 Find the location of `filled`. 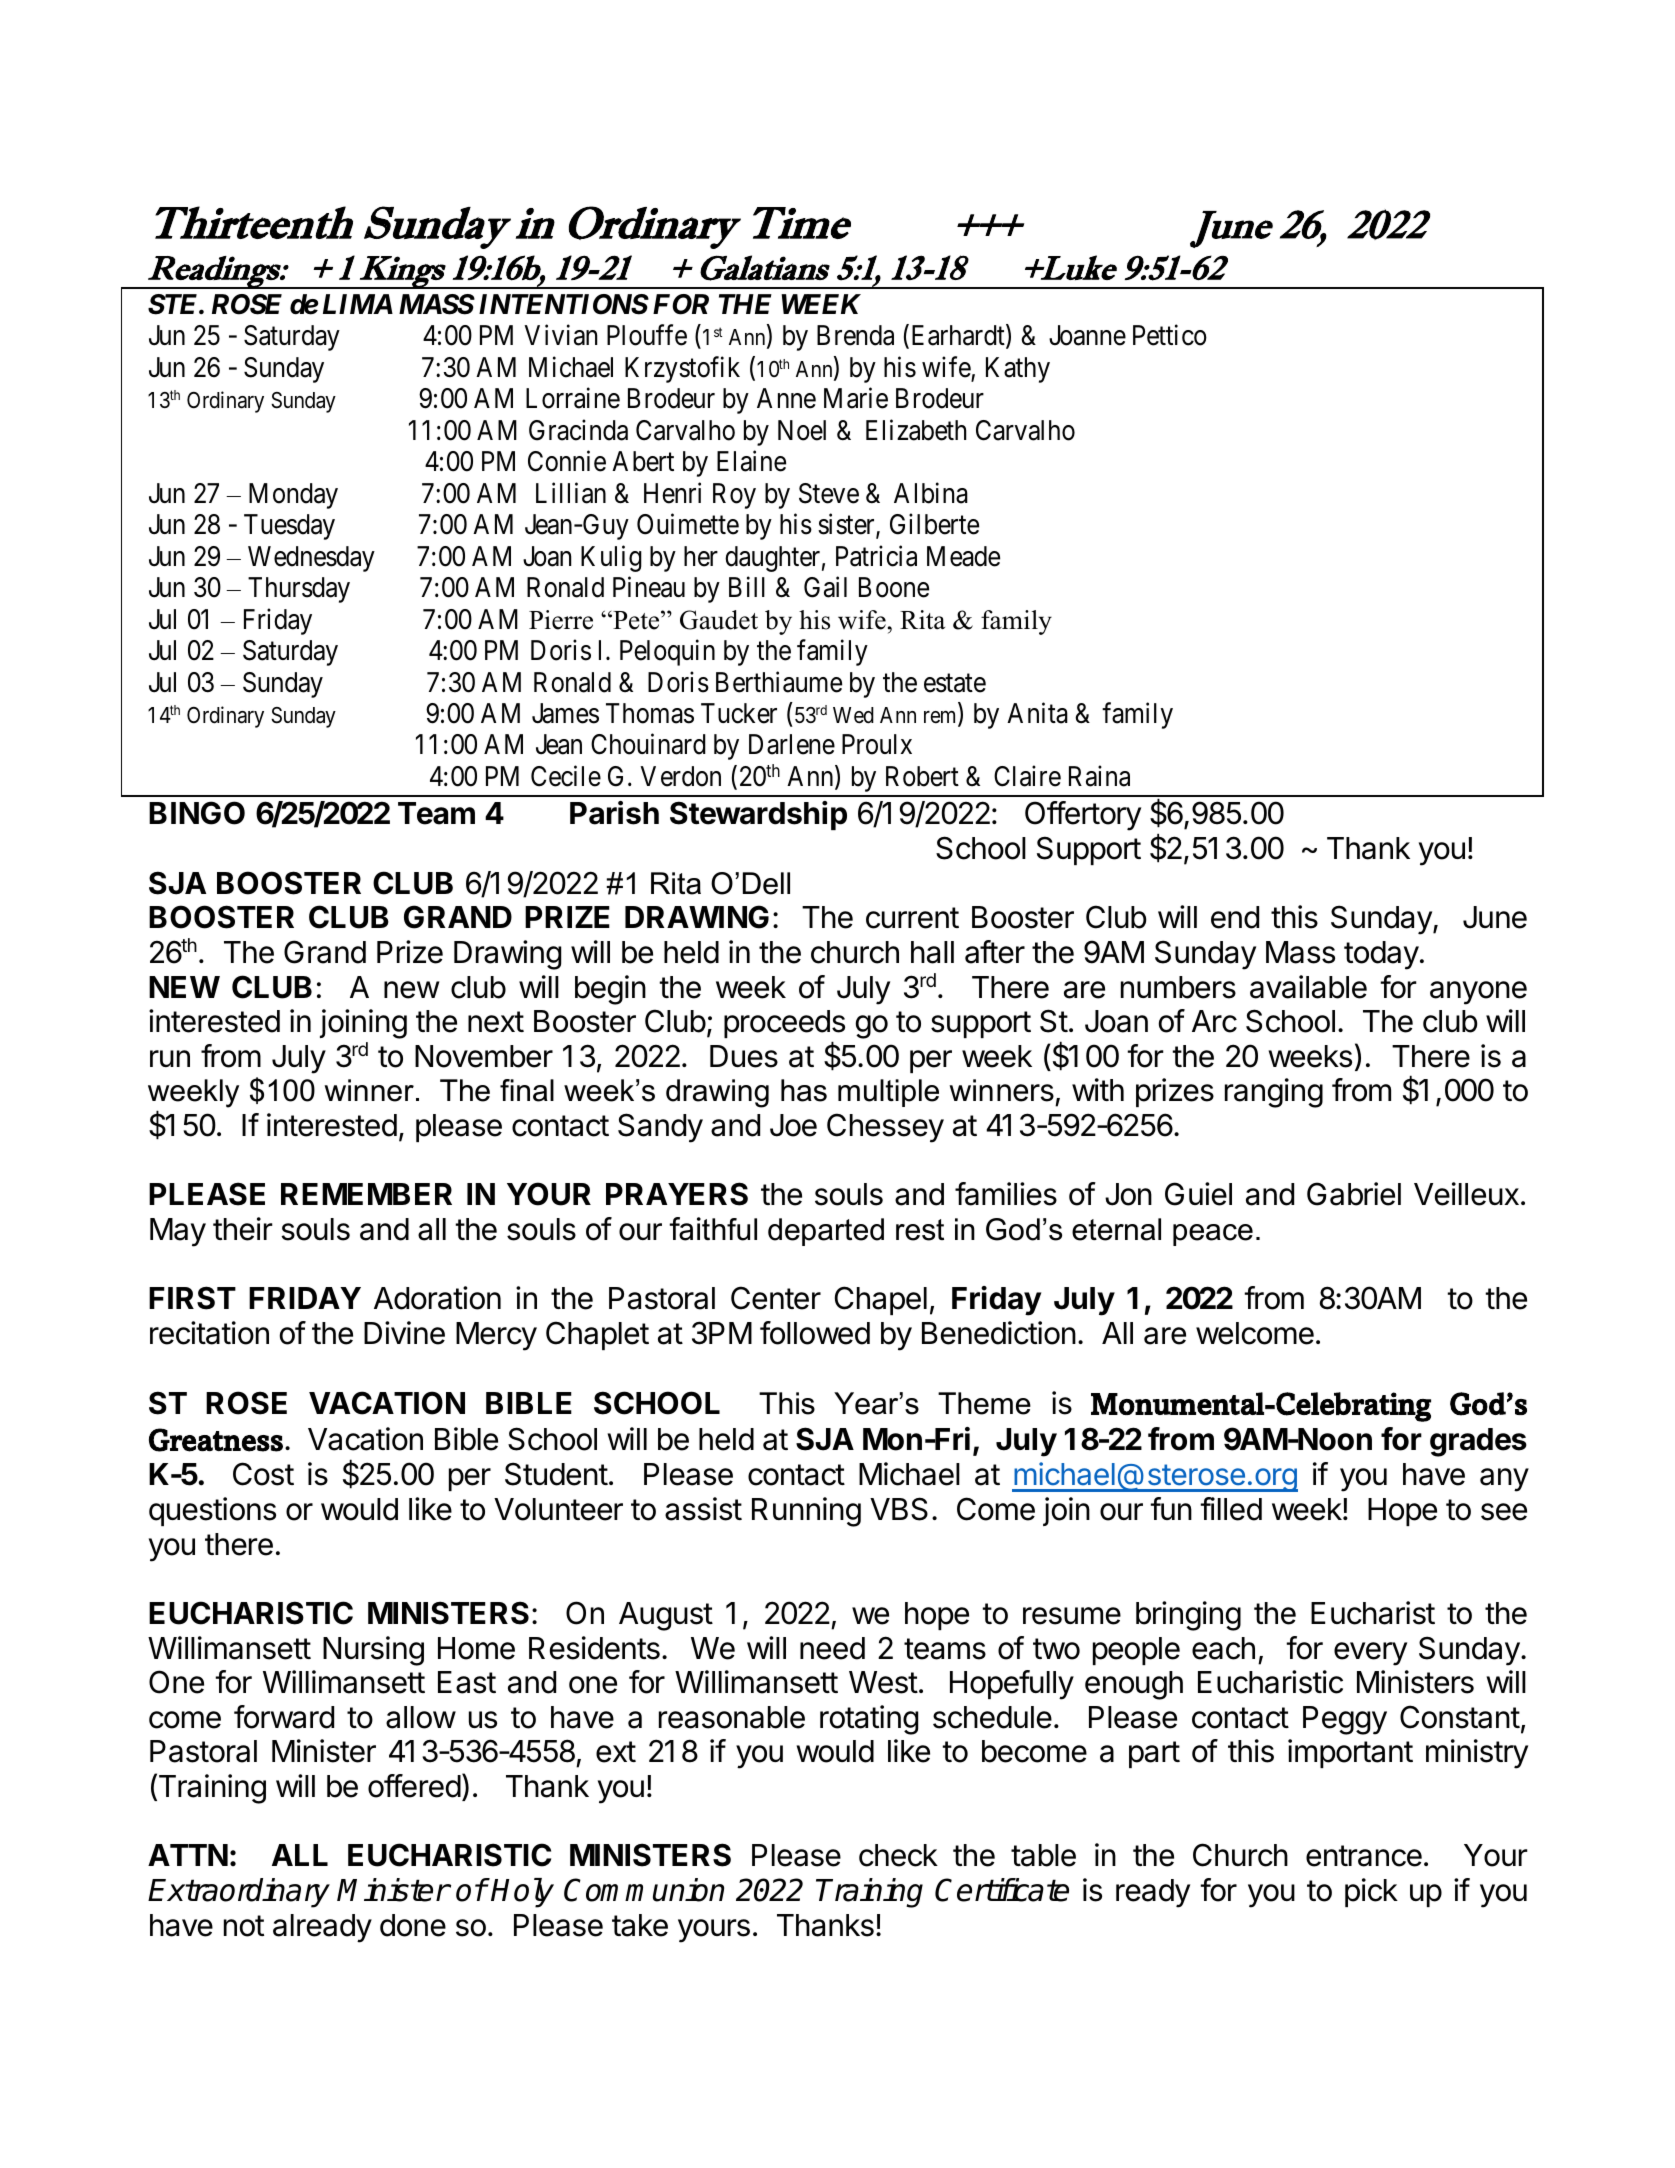

filled is located at coordinates (1231, 1509).
